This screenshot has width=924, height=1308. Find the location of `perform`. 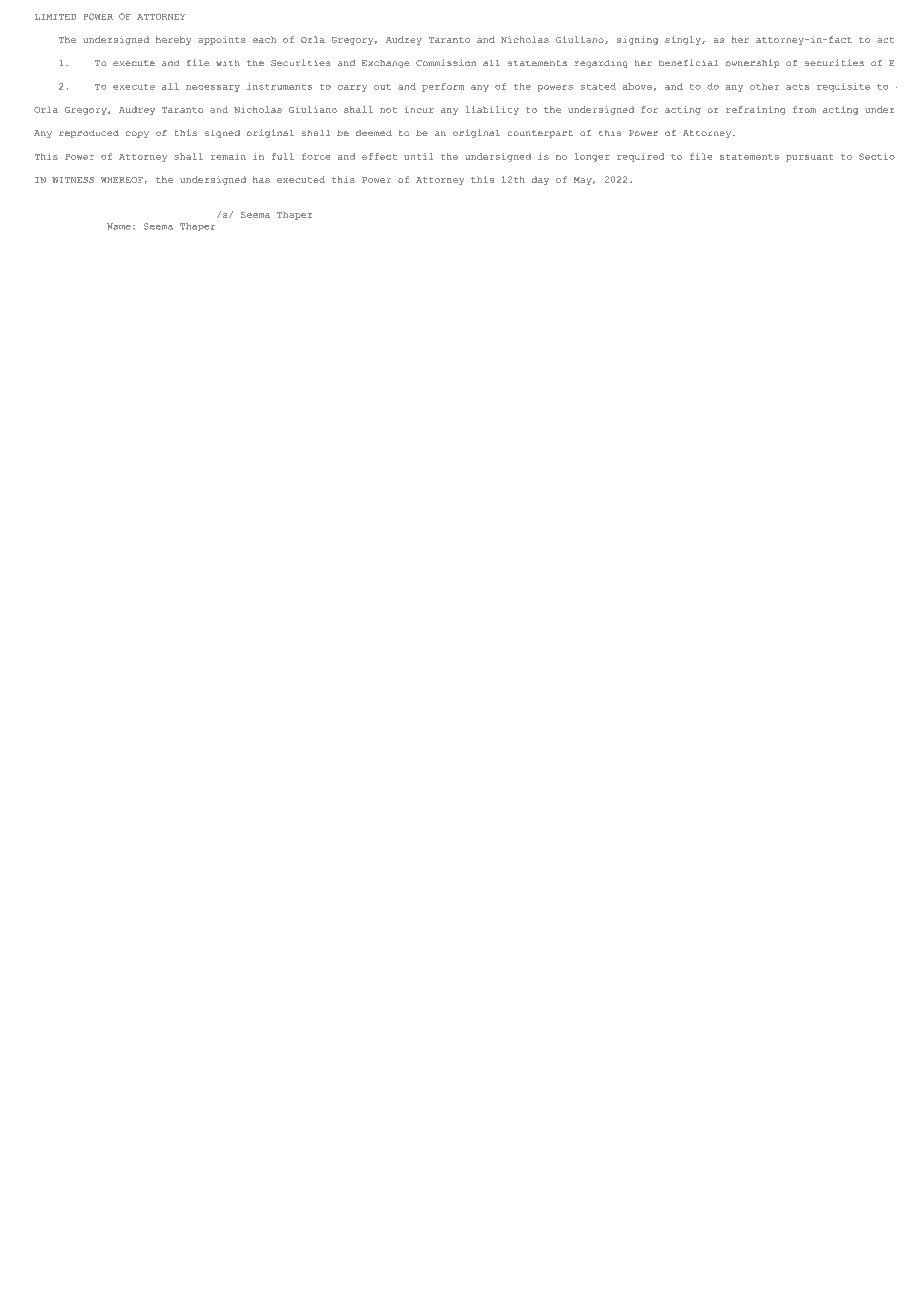

perform is located at coordinates (443, 87).
